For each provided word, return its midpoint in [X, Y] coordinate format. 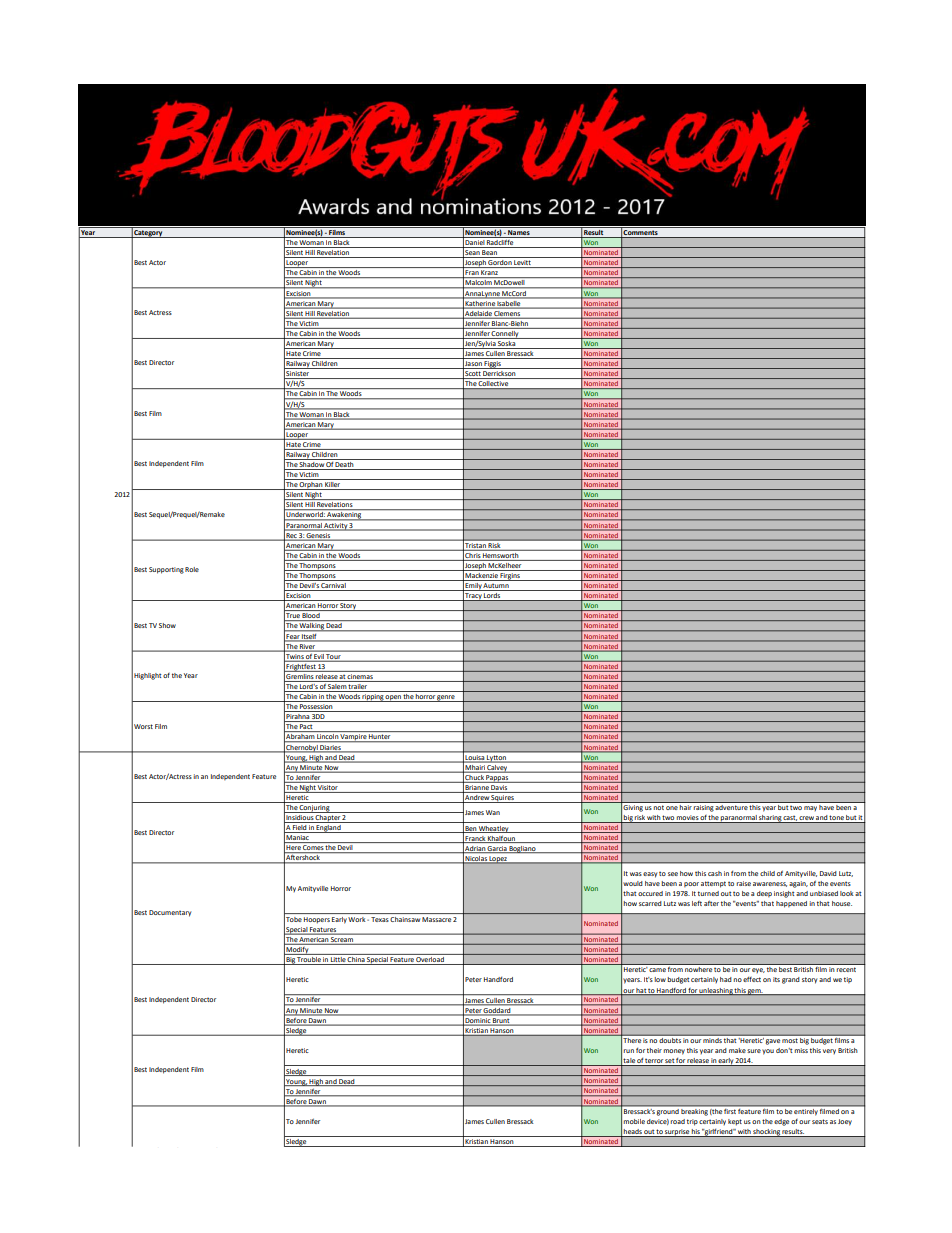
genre [446, 698]
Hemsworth [501, 554]
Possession [316, 708]
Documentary [170, 913]
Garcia [497, 849]
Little [338, 961]
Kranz [490, 274]
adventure [731, 806]
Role [192, 569]
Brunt [501, 1022]
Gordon [500, 264]
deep [764, 894]
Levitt [523, 264]
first [730, 1111]
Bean [490, 254]
